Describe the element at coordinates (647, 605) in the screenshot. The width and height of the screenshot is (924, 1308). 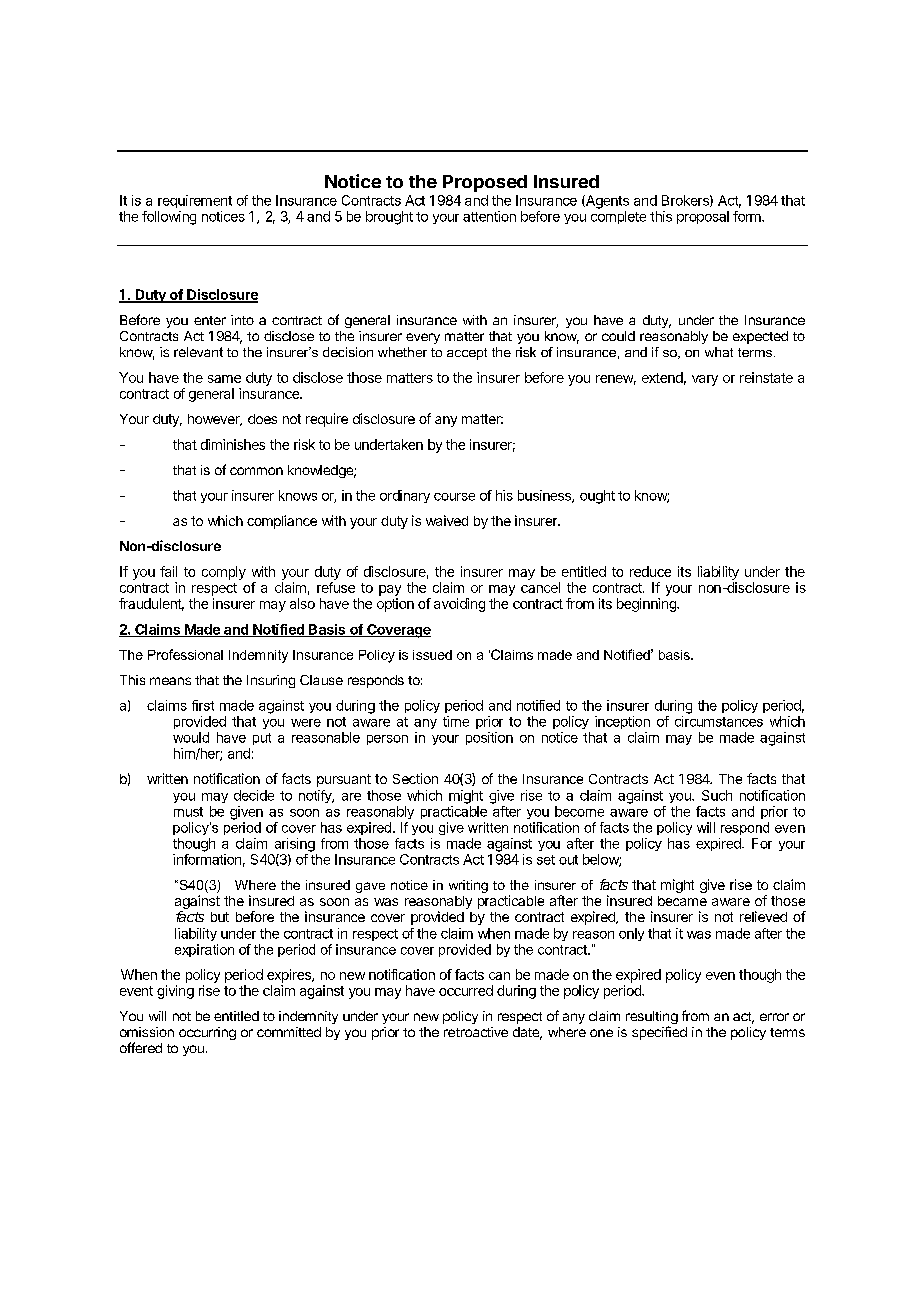
I see `beginning` at that location.
